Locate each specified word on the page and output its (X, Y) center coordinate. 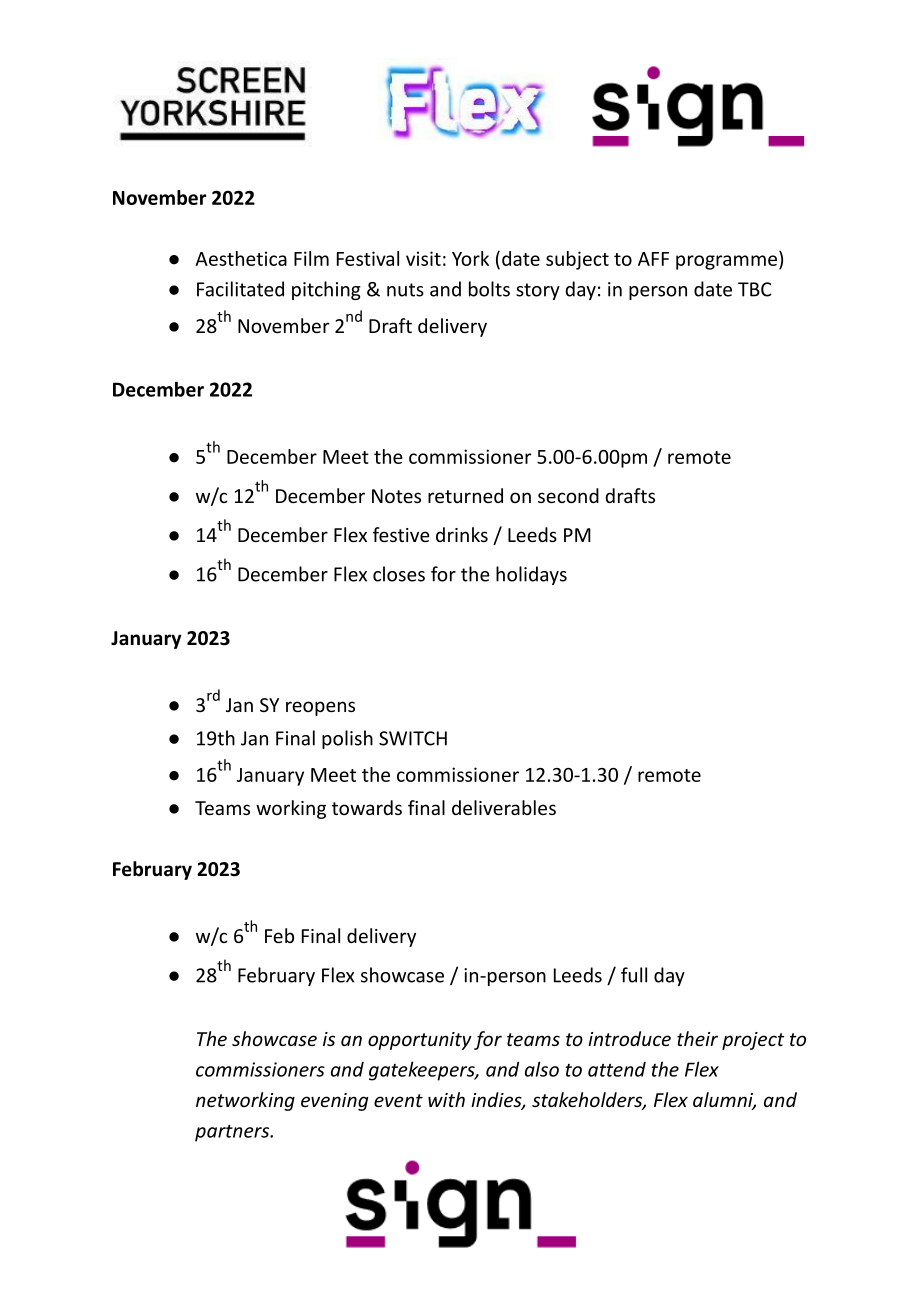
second (568, 495)
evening (335, 1102)
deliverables (504, 807)
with (446, 1099)
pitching (326, 290)
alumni (724, 1101)
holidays (531, 575)
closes (399, 574)
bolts (489, 289)
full (634, 975)
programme (728, 262)
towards (367, 807)
